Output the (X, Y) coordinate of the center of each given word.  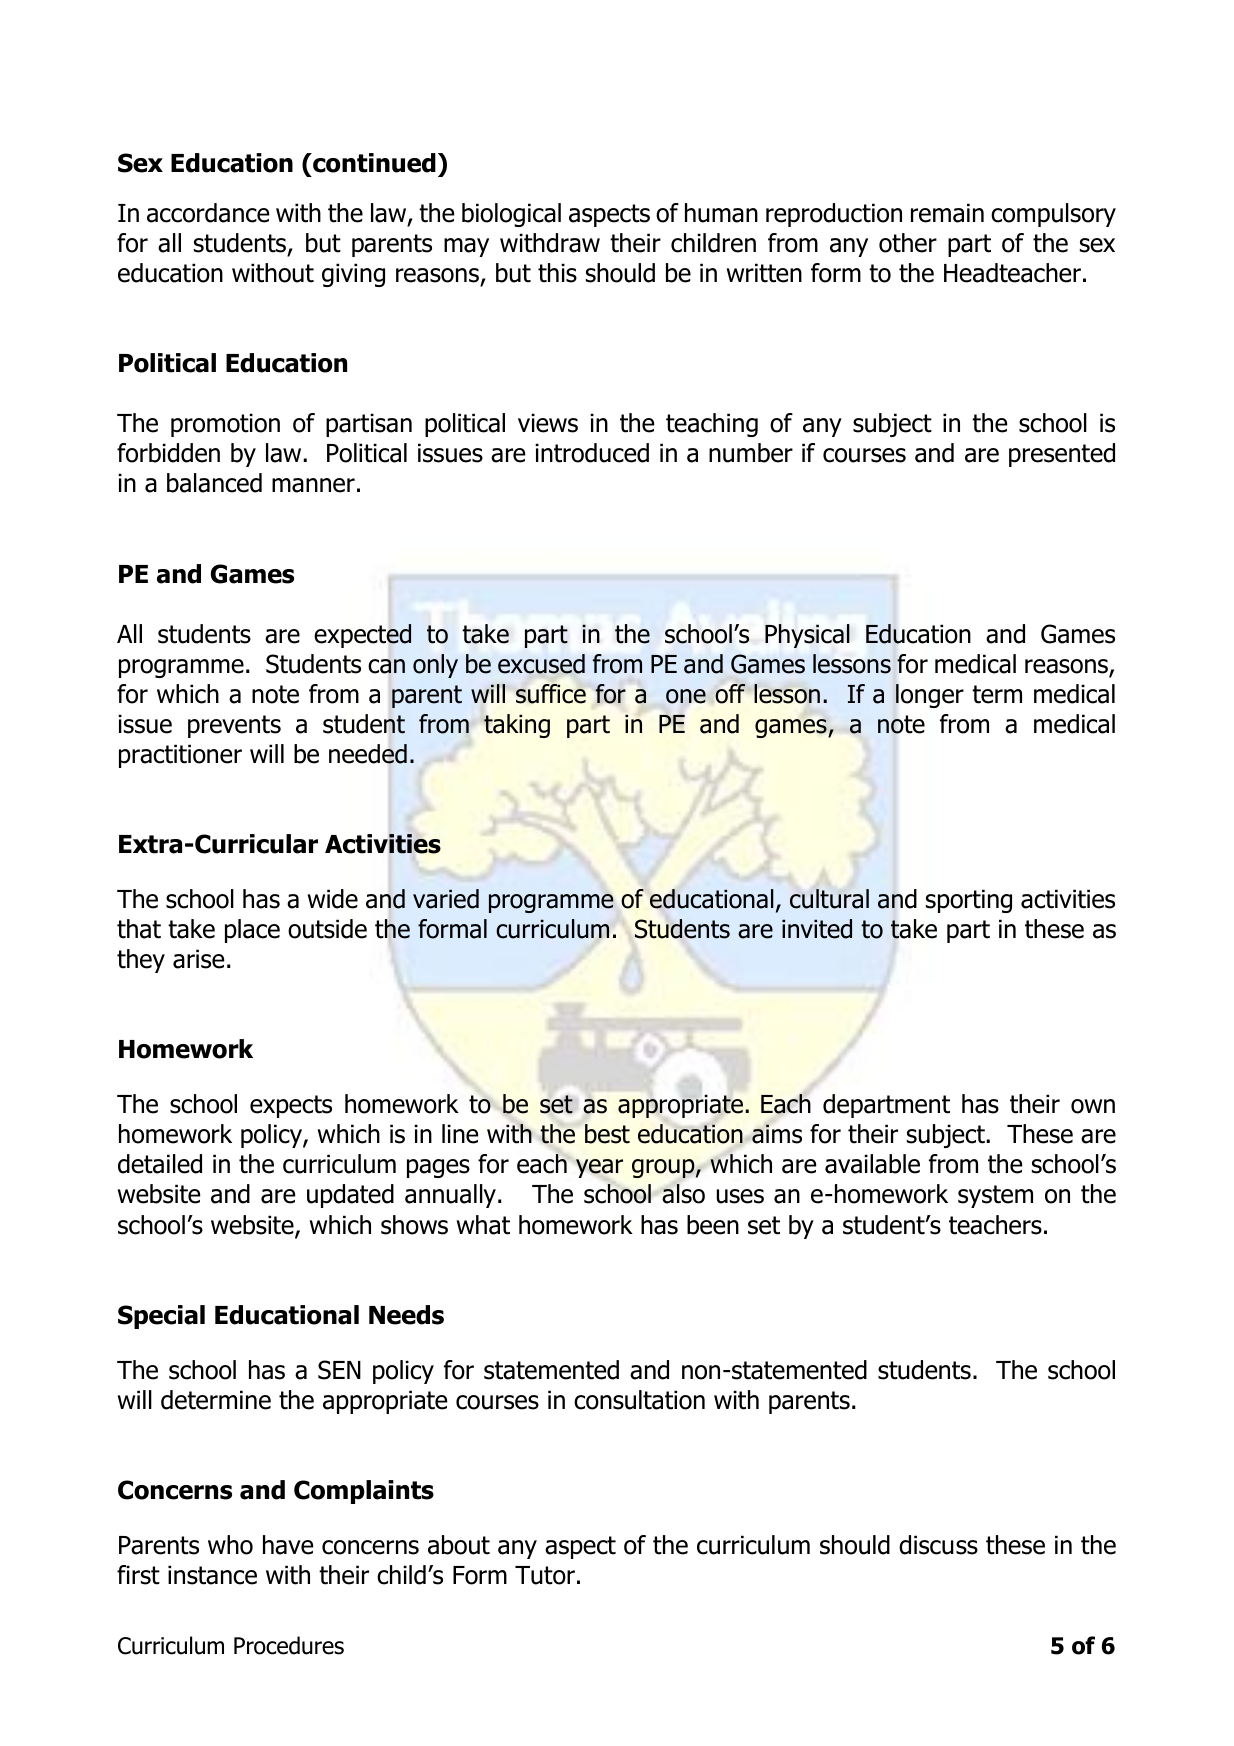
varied (446, 899)
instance (212, 1575)
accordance (208, 213)
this (557, 273)
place (252, 931)
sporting (968, 901)
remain (947, 213)
